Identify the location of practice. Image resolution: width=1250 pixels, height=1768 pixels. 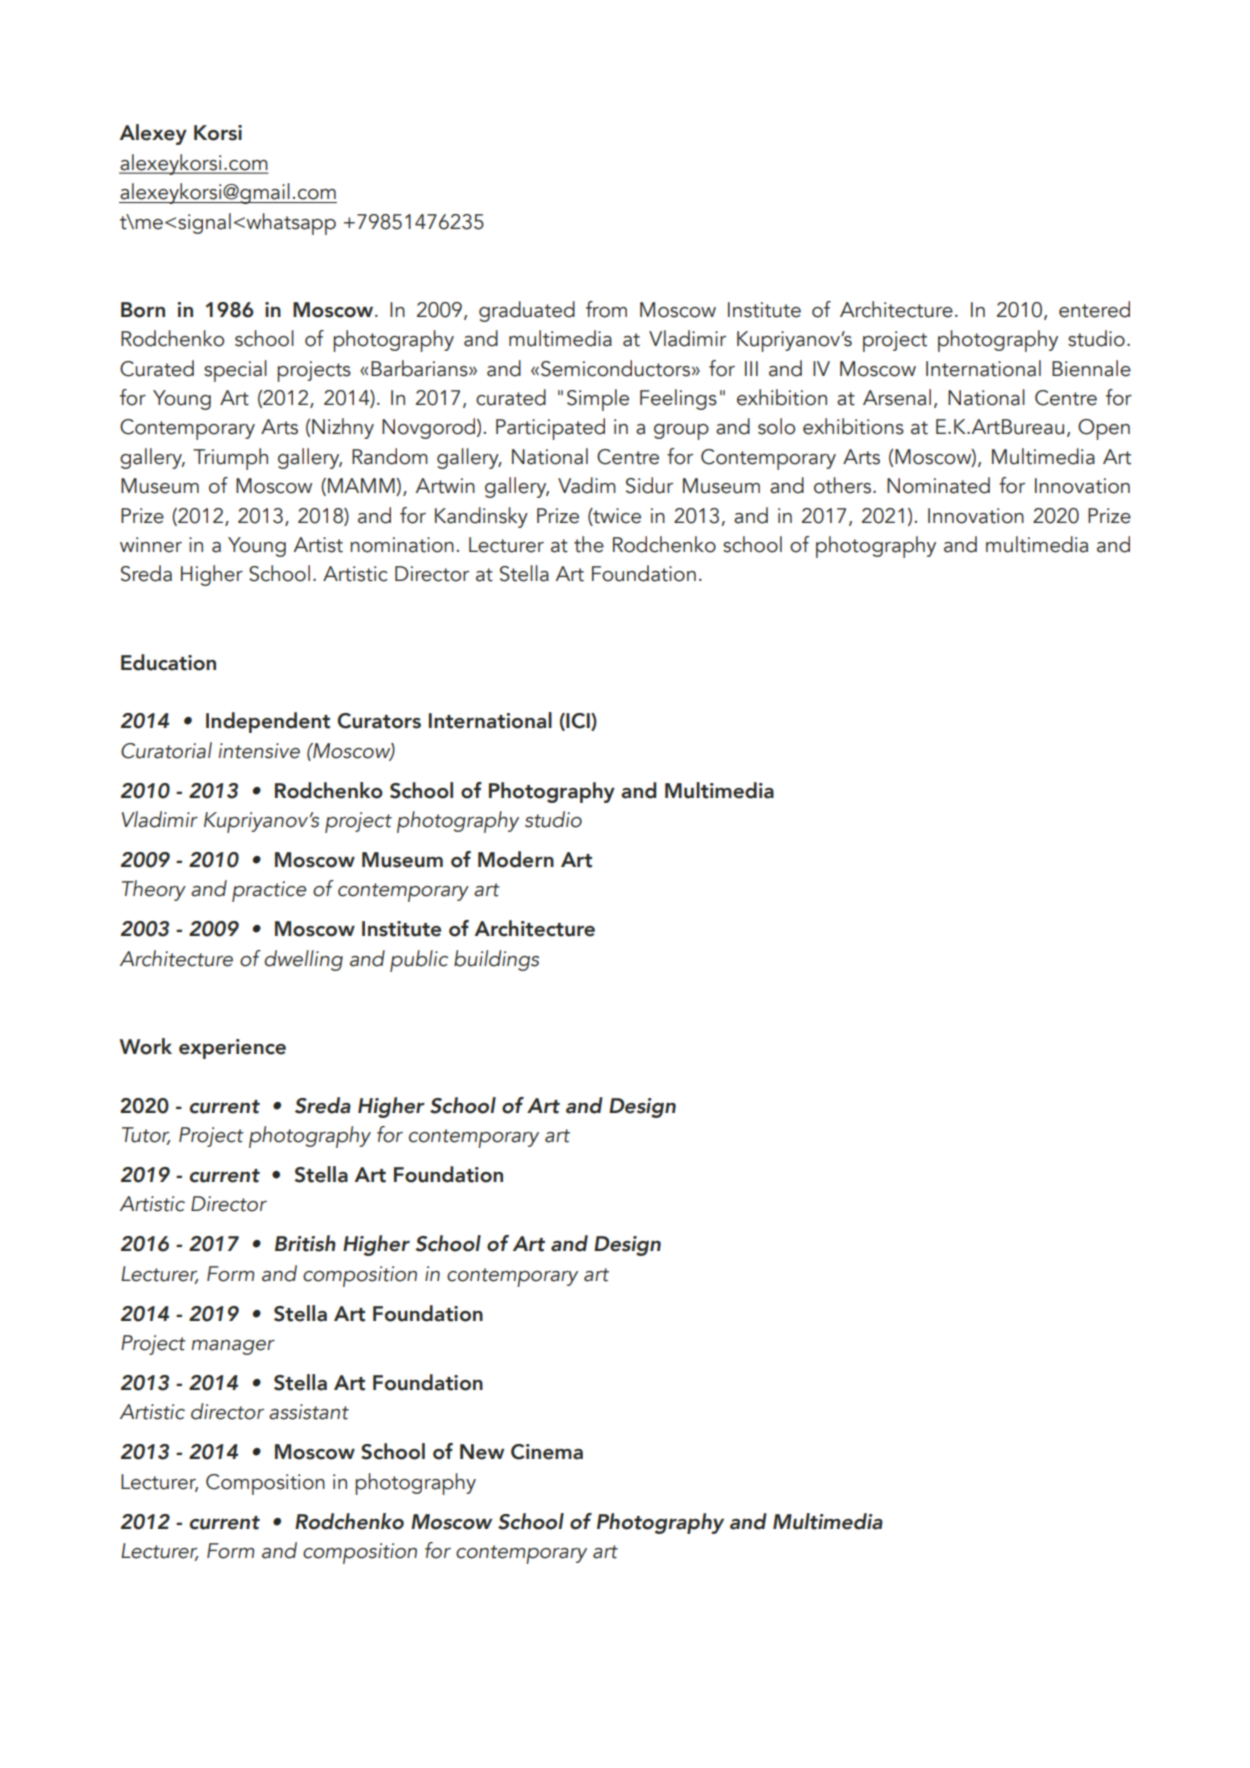
(269, 891).
